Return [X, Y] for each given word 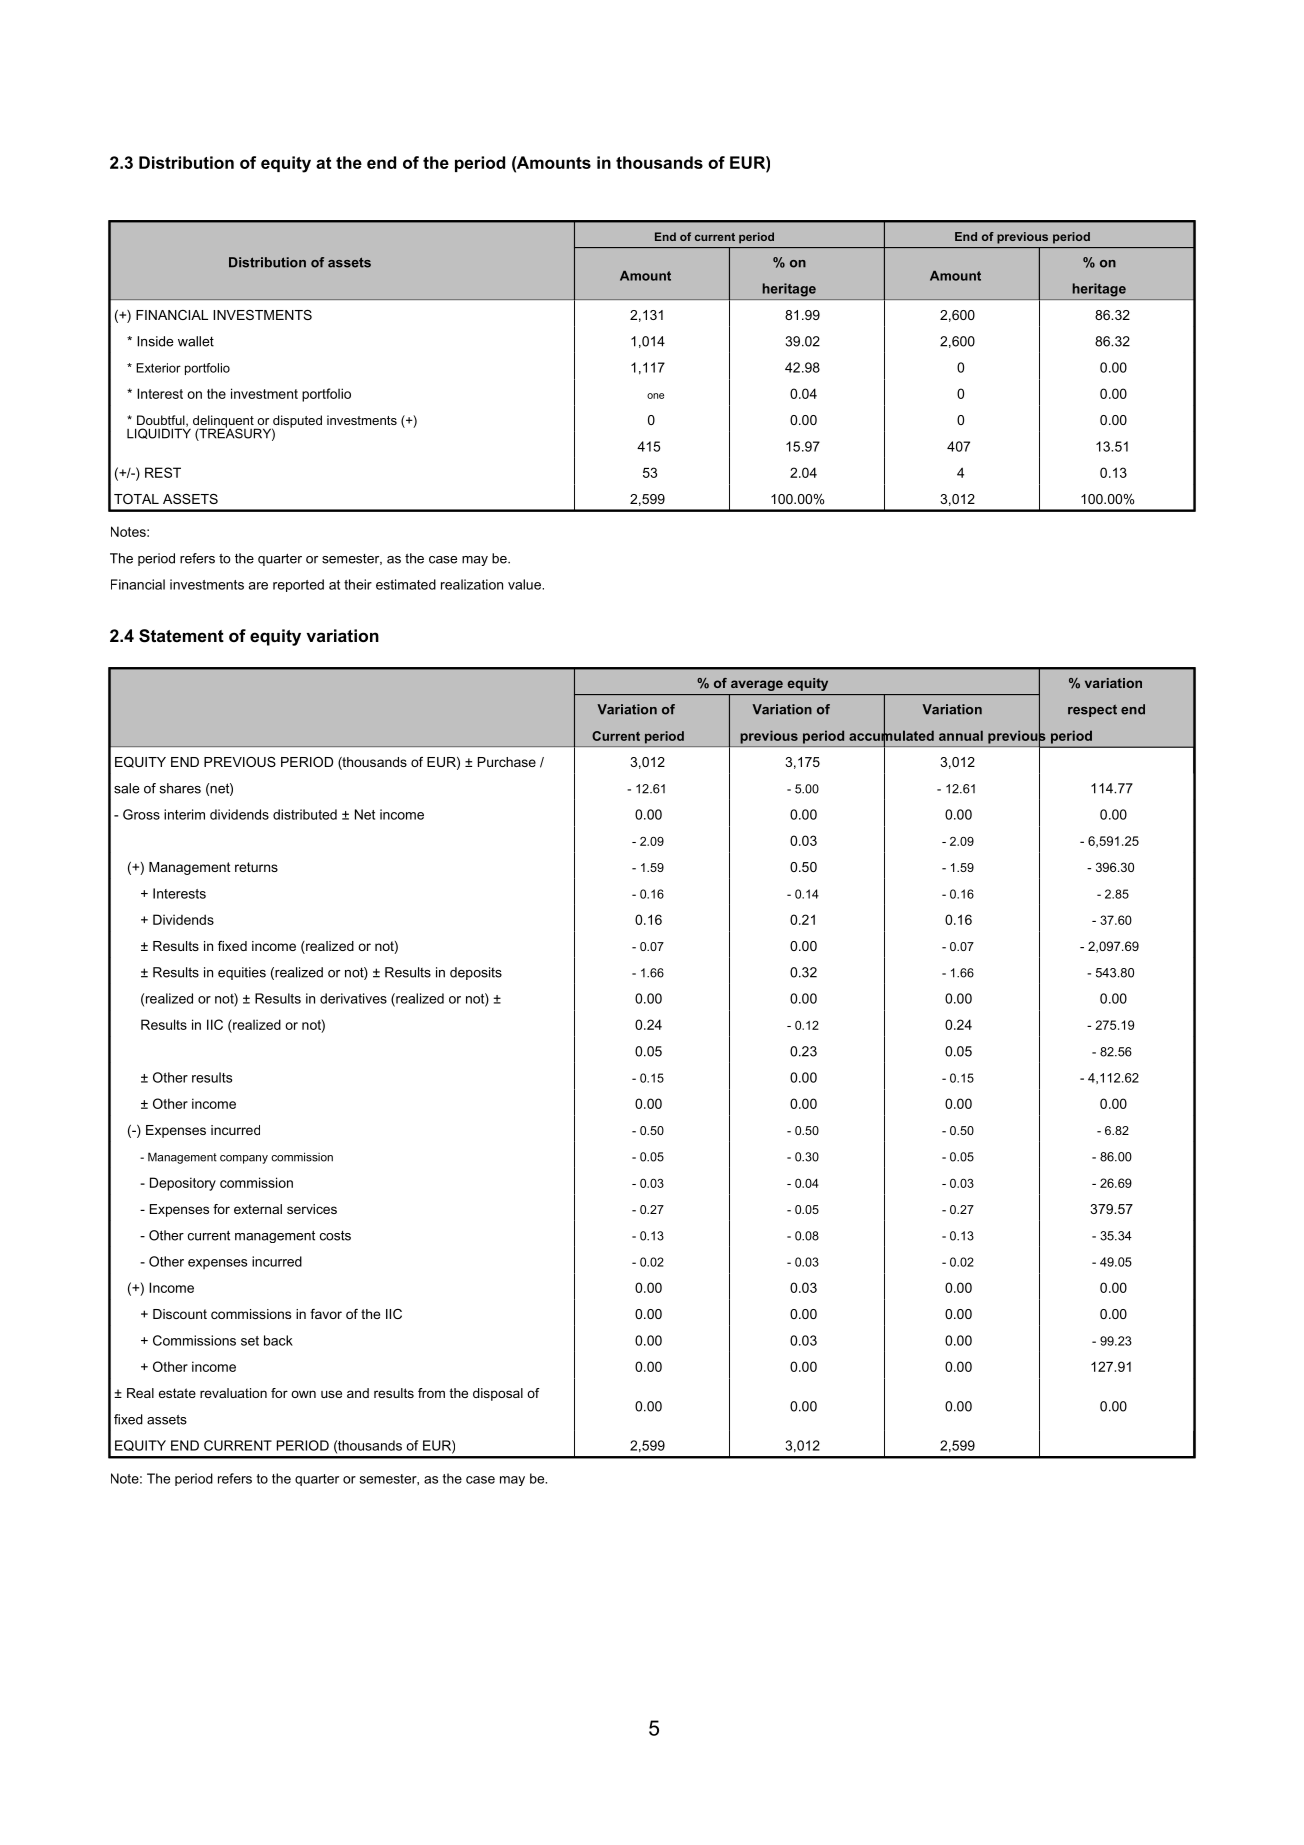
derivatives [353, 998]
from [431, 1393]
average [757, 685]
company [244, 1159]
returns [256, 867]
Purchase [507, 762]
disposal [498, 1394]
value [525, 584]
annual [961, 735]
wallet [196, 341]
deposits [476, 973]
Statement [181, 636]
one [655, 396]
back [278, 1340]
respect [1092, 711]
